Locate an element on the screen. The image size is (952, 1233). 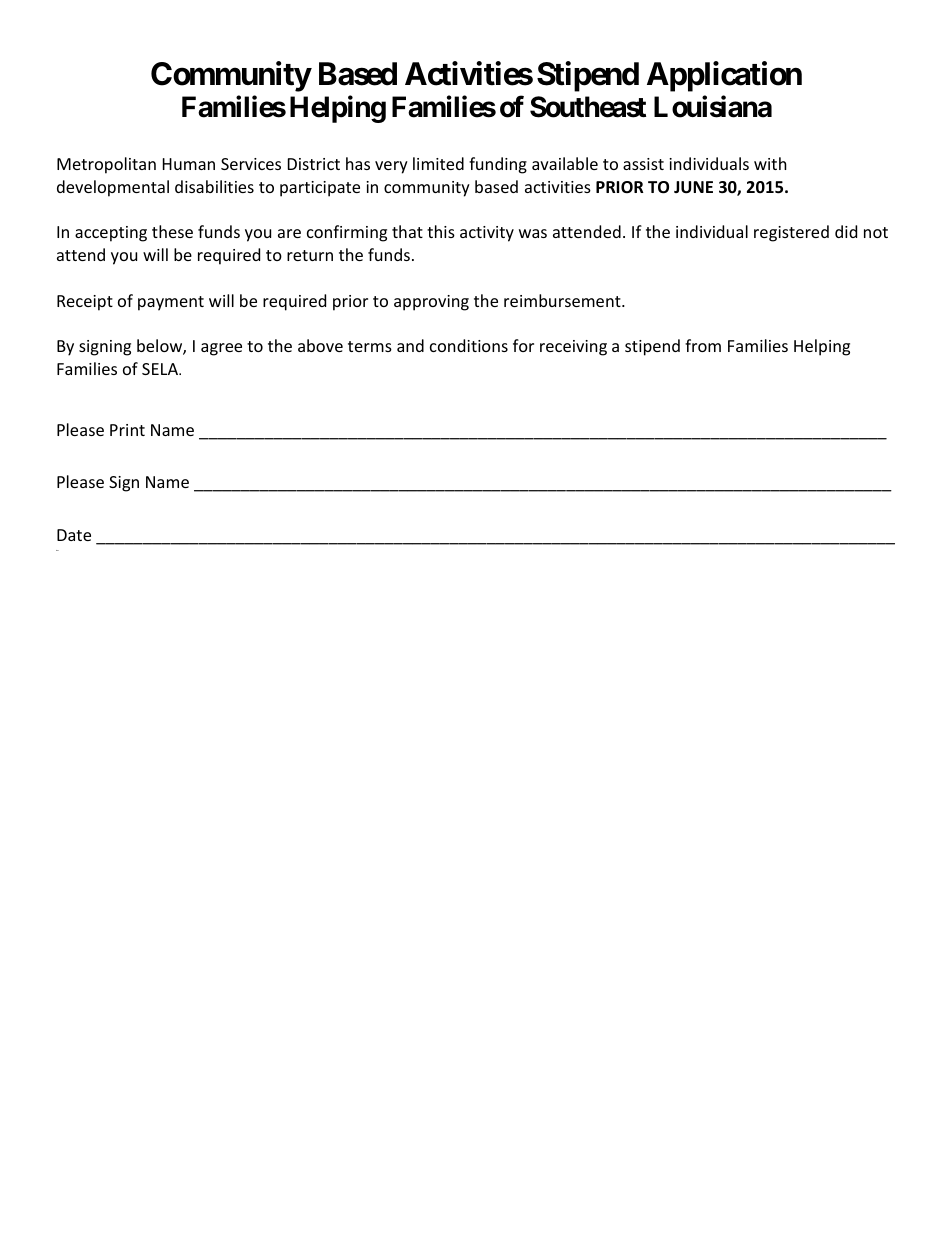
Human is located at coordinates (189, 164).
